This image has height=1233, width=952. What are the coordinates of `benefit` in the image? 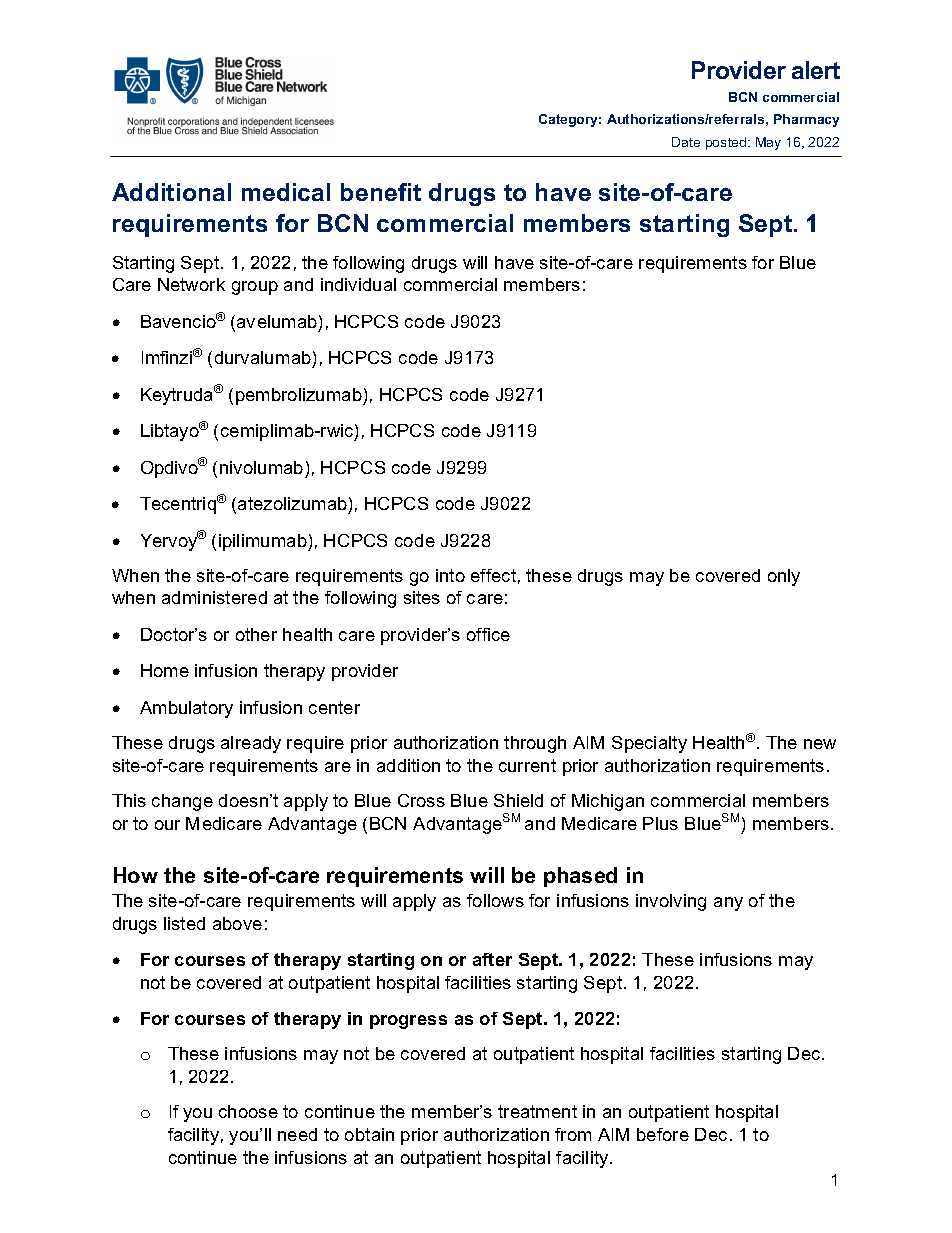 It's located at (381, 192).
